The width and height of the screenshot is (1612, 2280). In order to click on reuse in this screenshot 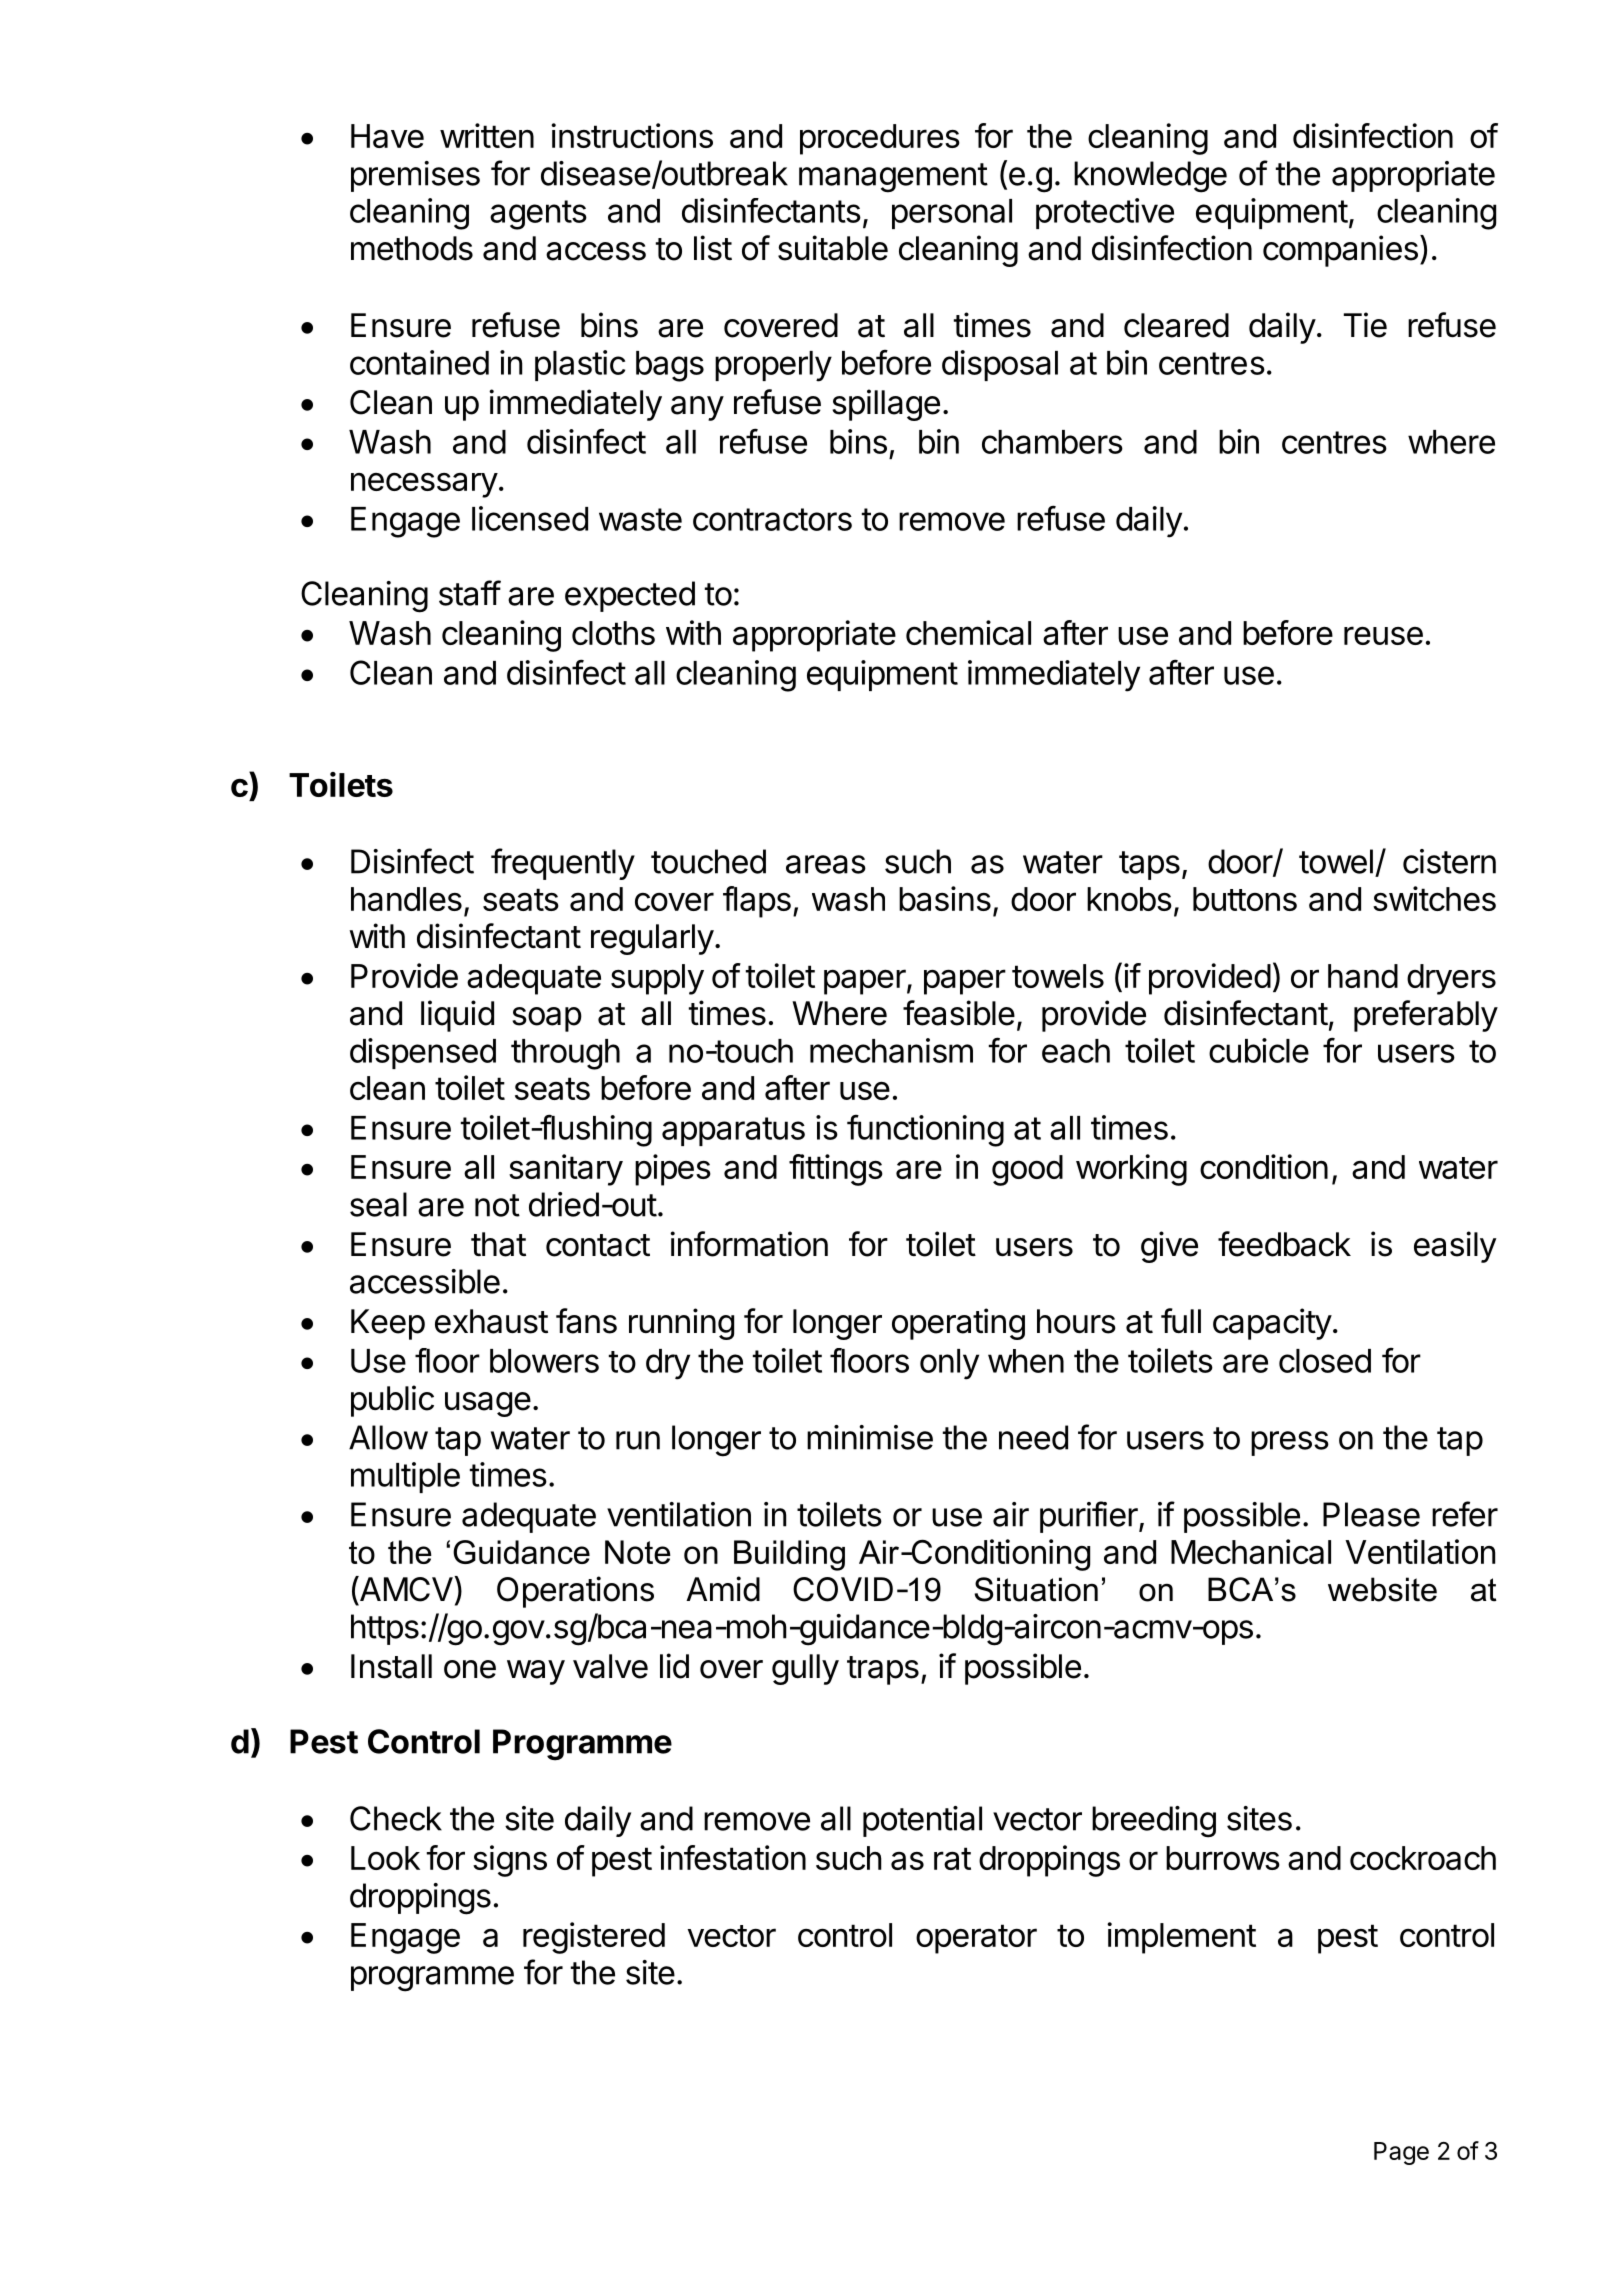, I will do `click(1383, 635)`.
